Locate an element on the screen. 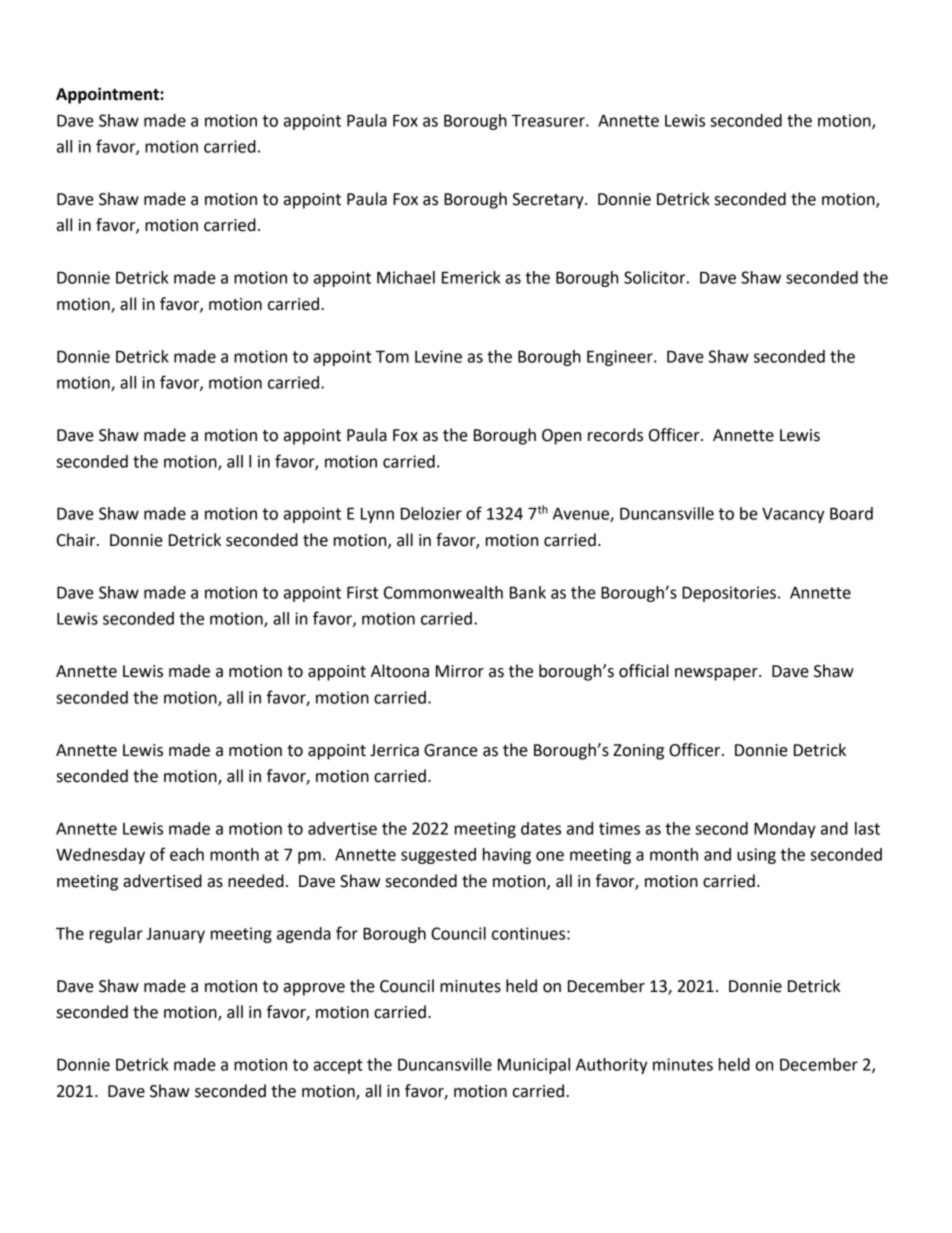 The image size is (952, 1233). Commonwealth is located at coordinates (443, 592).
